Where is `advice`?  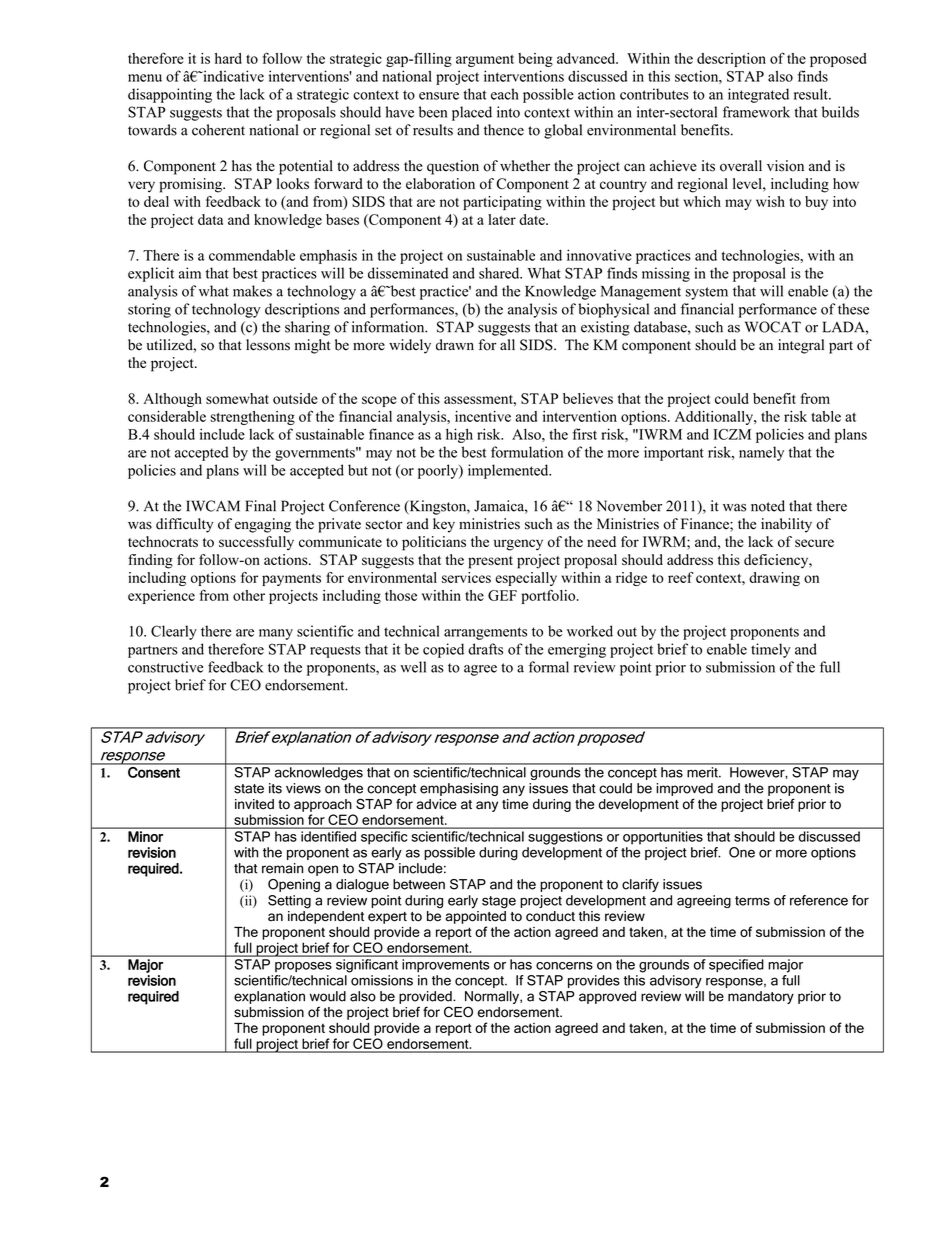
advice is located at coordinates (437, 804).
